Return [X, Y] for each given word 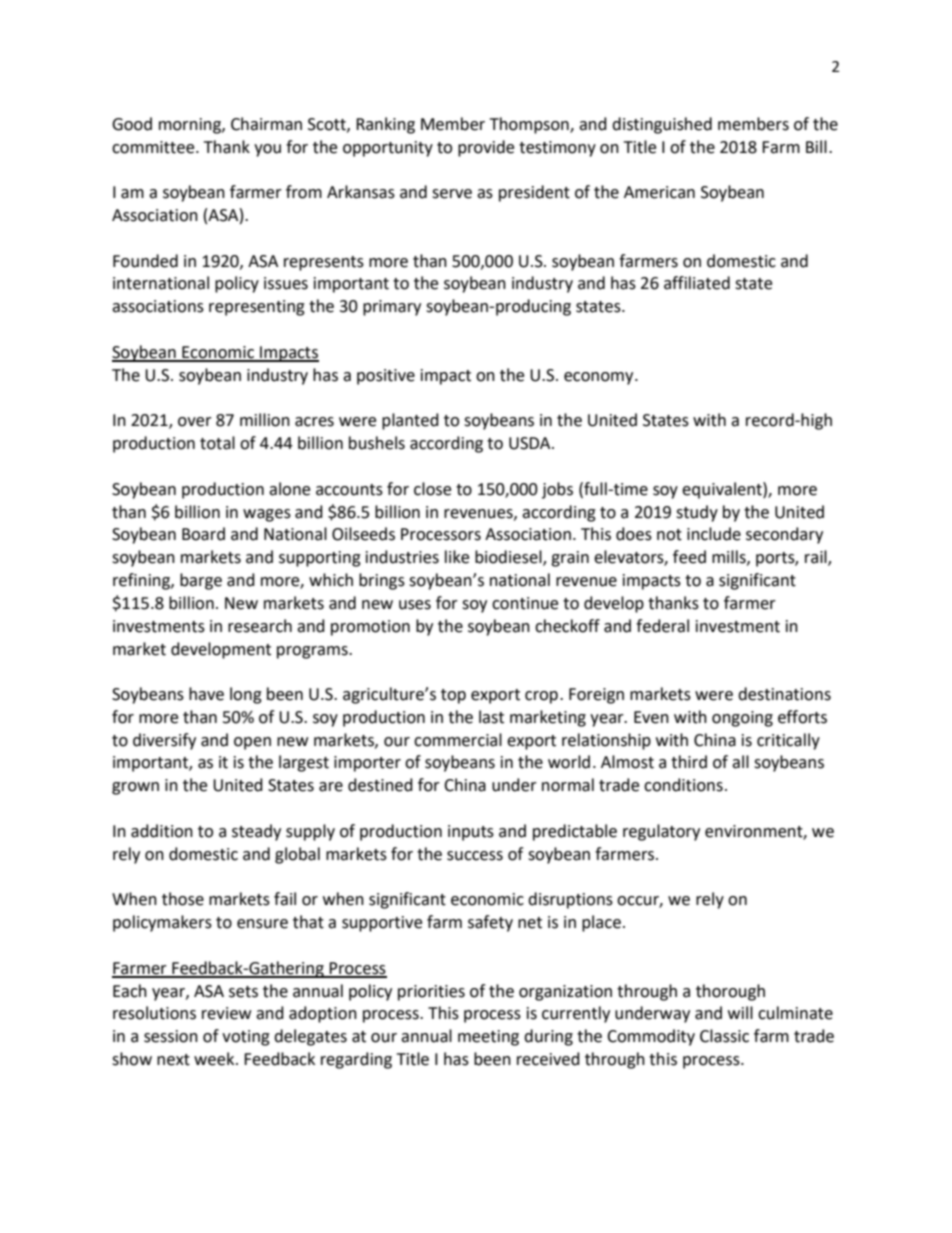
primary [392, 308]
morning [191, 126]
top [453, 696]
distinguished [662, 125]
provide [486, 148]
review [226, 1013]
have [206, 694]
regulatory [661, 832]
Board [203, 534]
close [432, 489]
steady [256, 832]
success [475, 856]
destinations [784, 694]
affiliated [697, 283]
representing [257, 308]
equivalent [723, 490]
